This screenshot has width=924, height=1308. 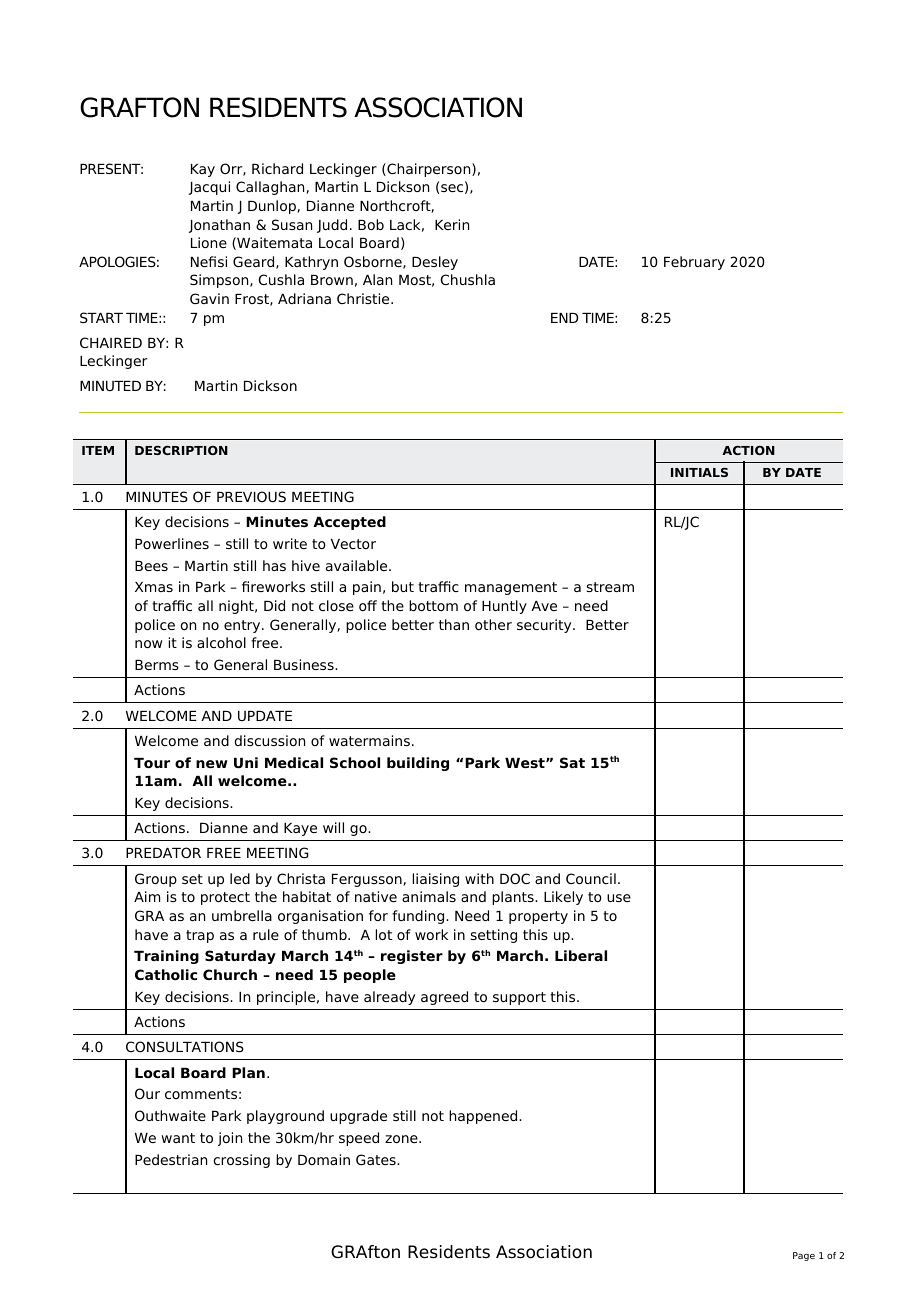 What do you see at coordinates (209, 188) in the screenshot?
I see `Jacqui` at bounding box center [209, 188].
